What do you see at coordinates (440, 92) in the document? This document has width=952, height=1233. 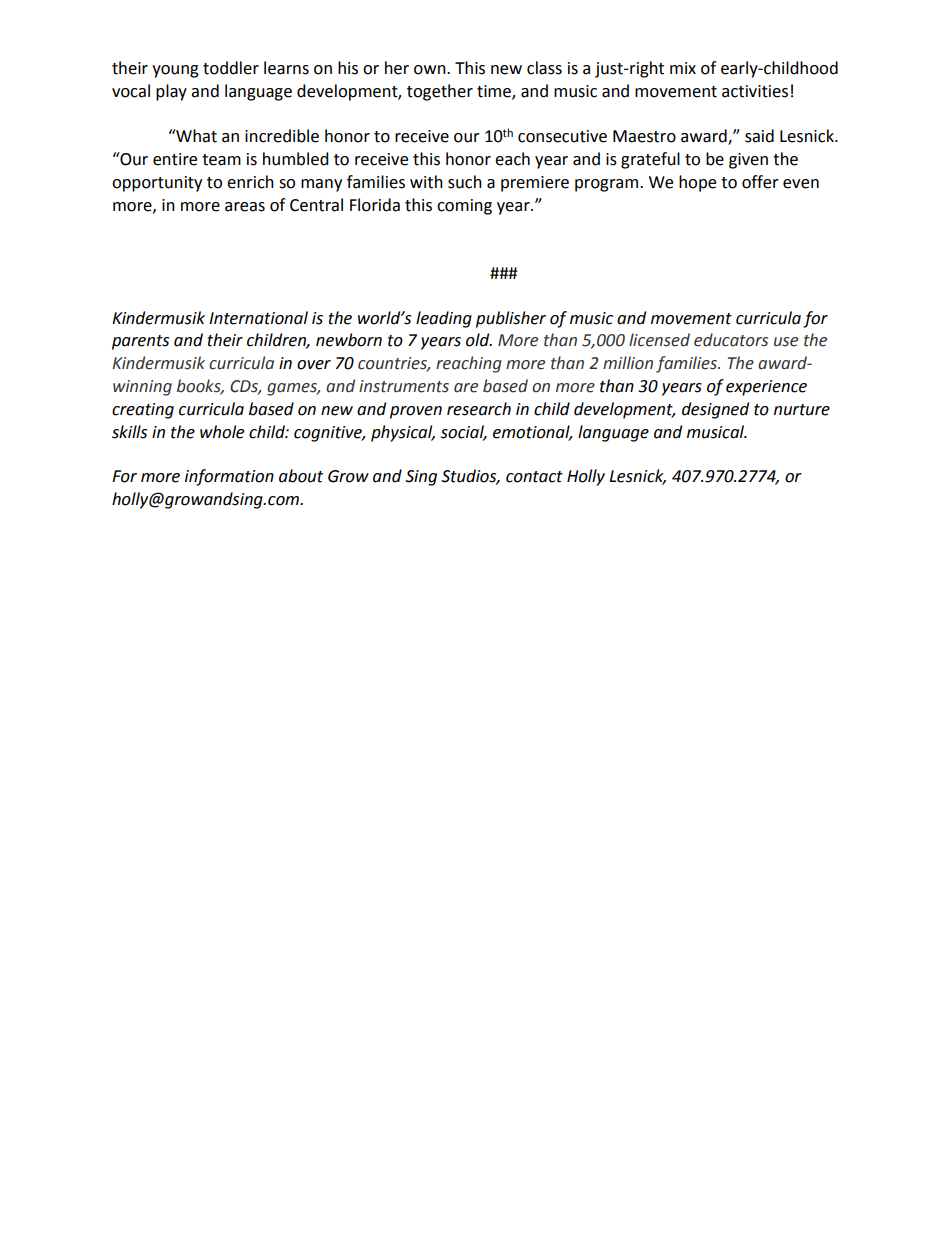 I see `together` at bounding box center [440, 92].
